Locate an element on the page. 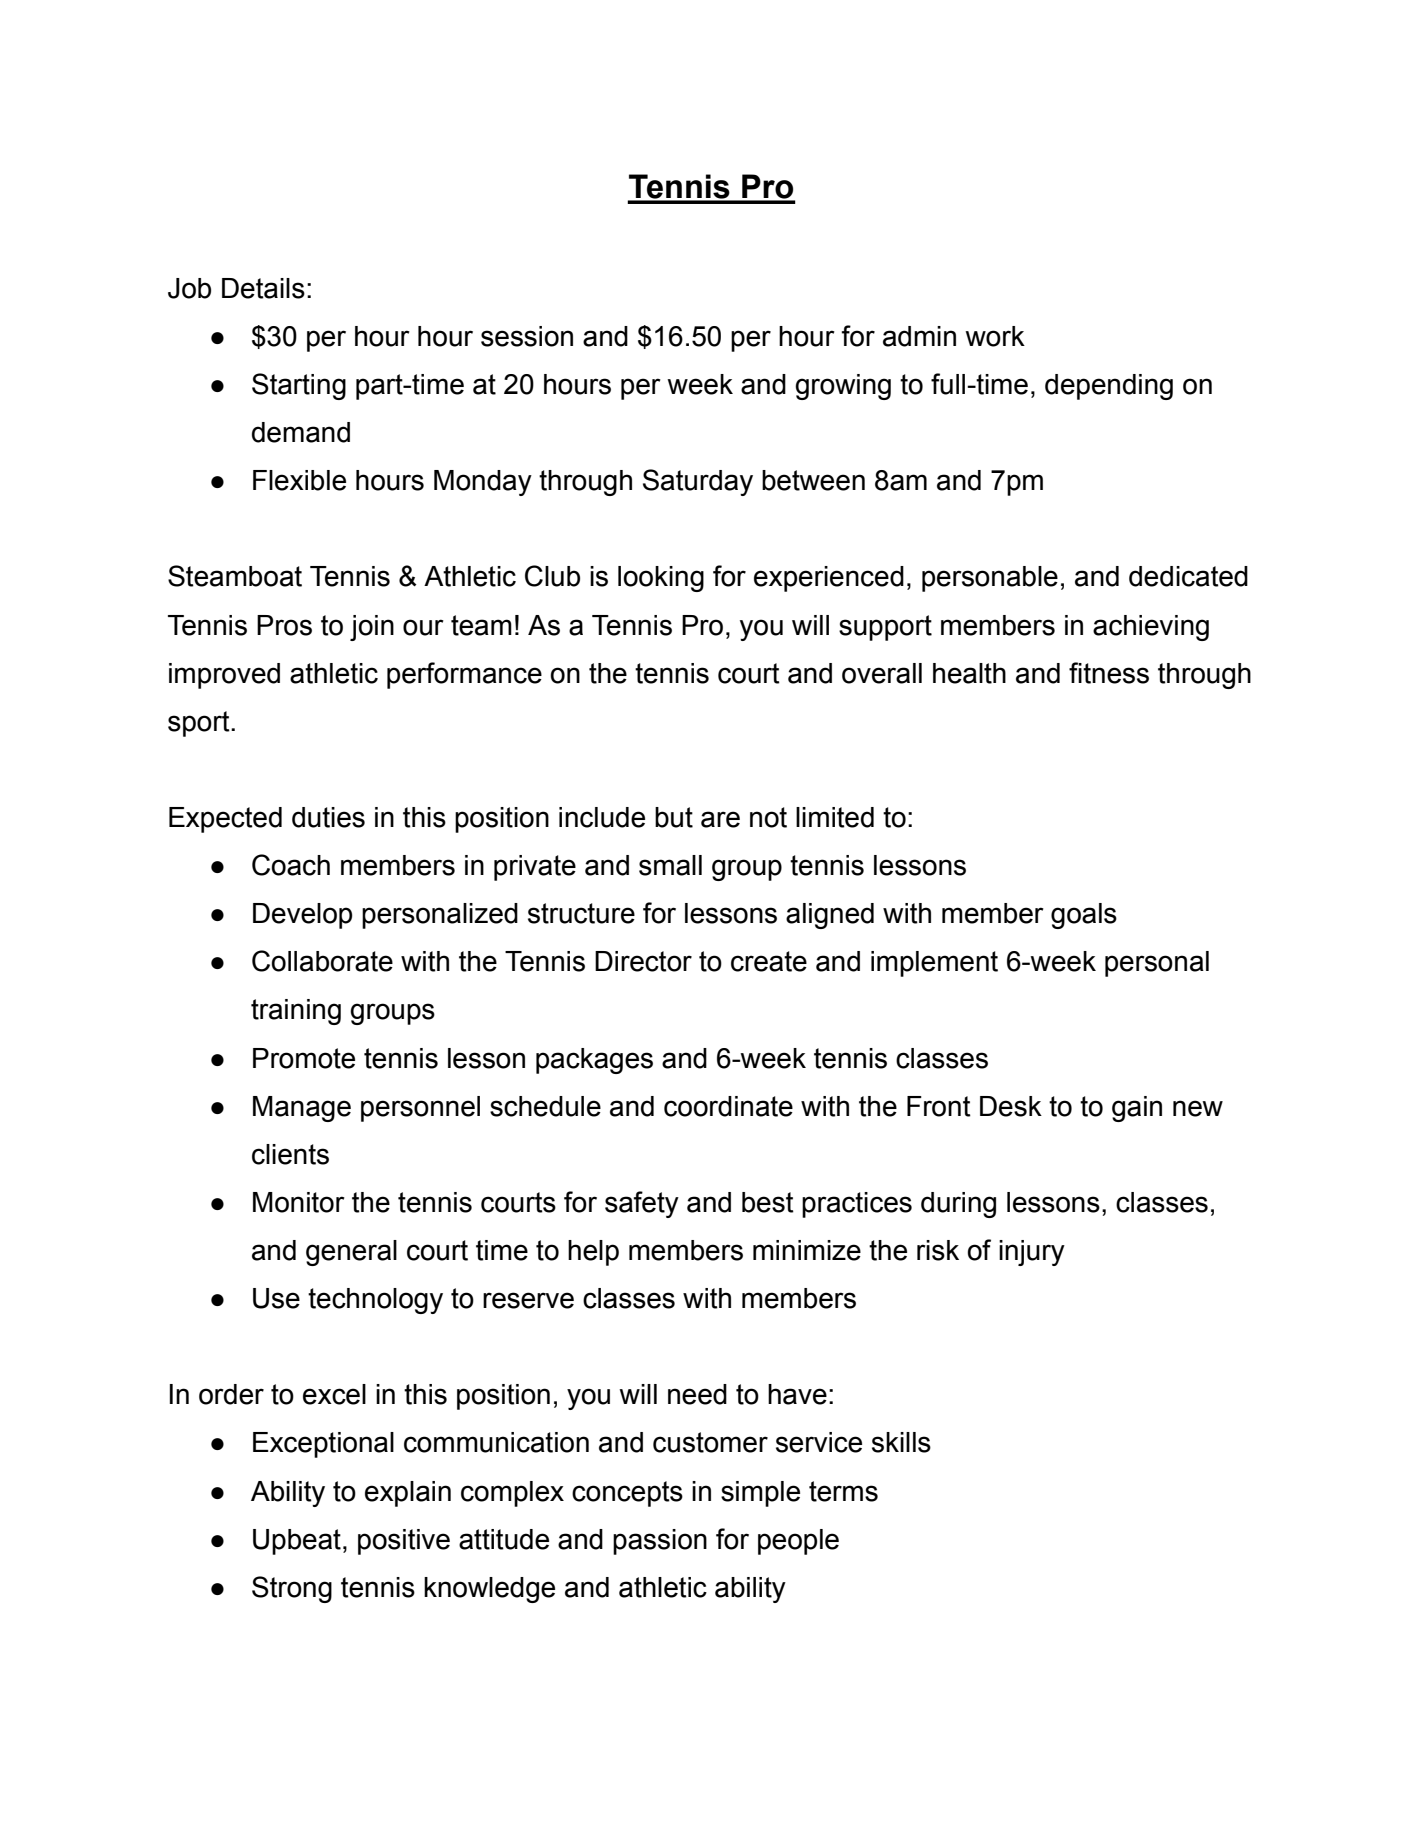 This document has width=1423, height=1841. passion is located at coordinates (660, 1542).
